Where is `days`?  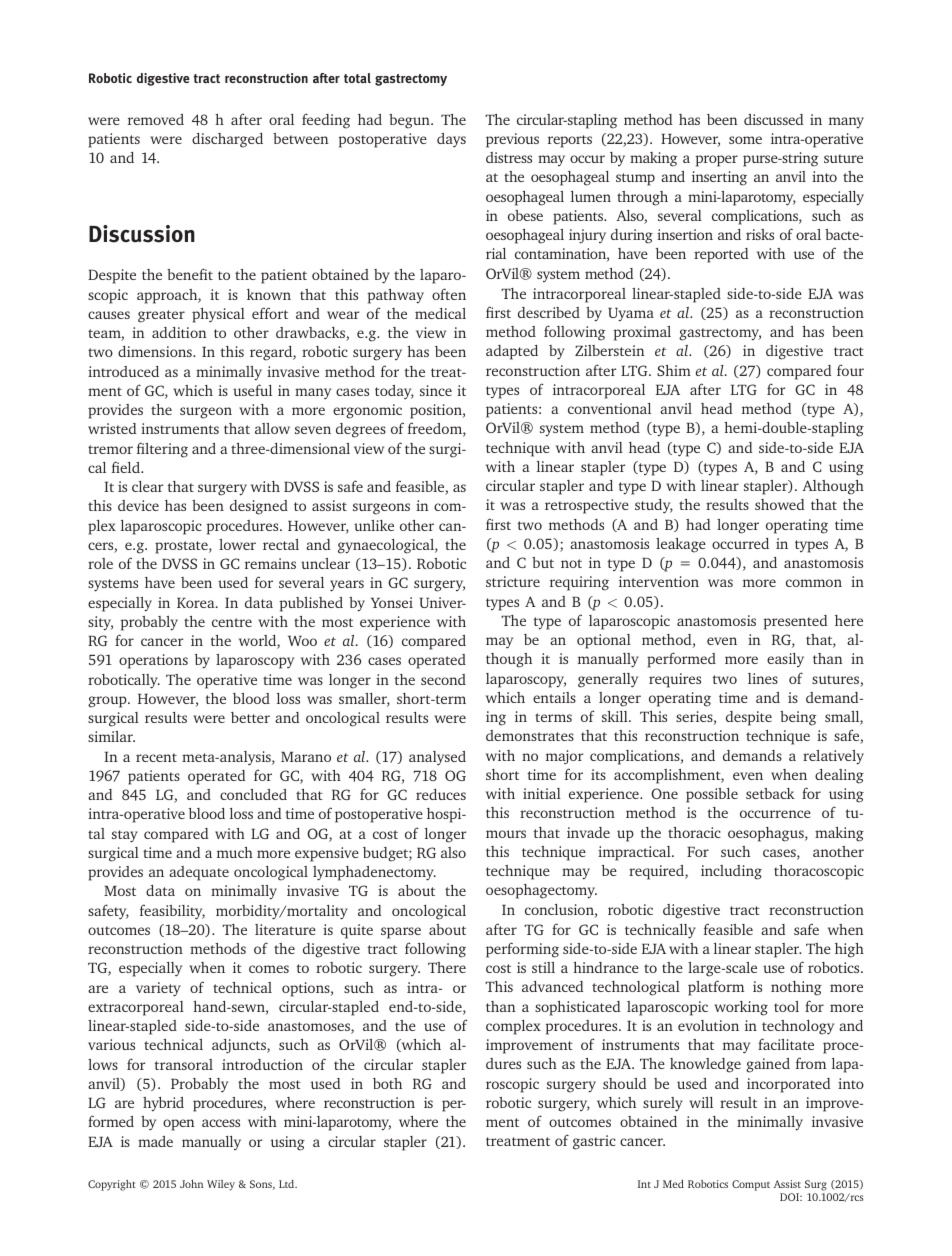 days is located at coordinates (451, 140).
